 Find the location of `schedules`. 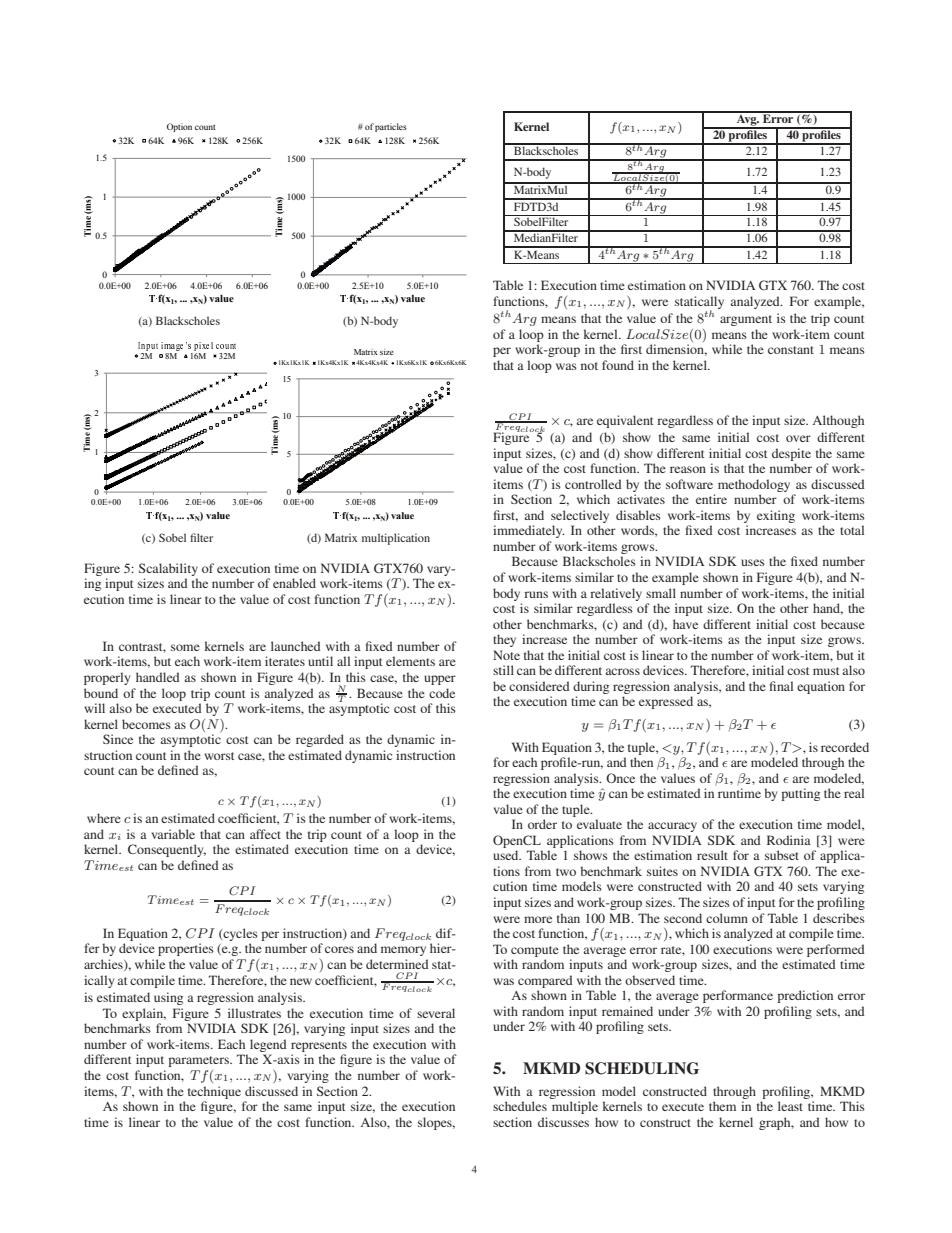

schedules is located at coordinates (520, 1106).
